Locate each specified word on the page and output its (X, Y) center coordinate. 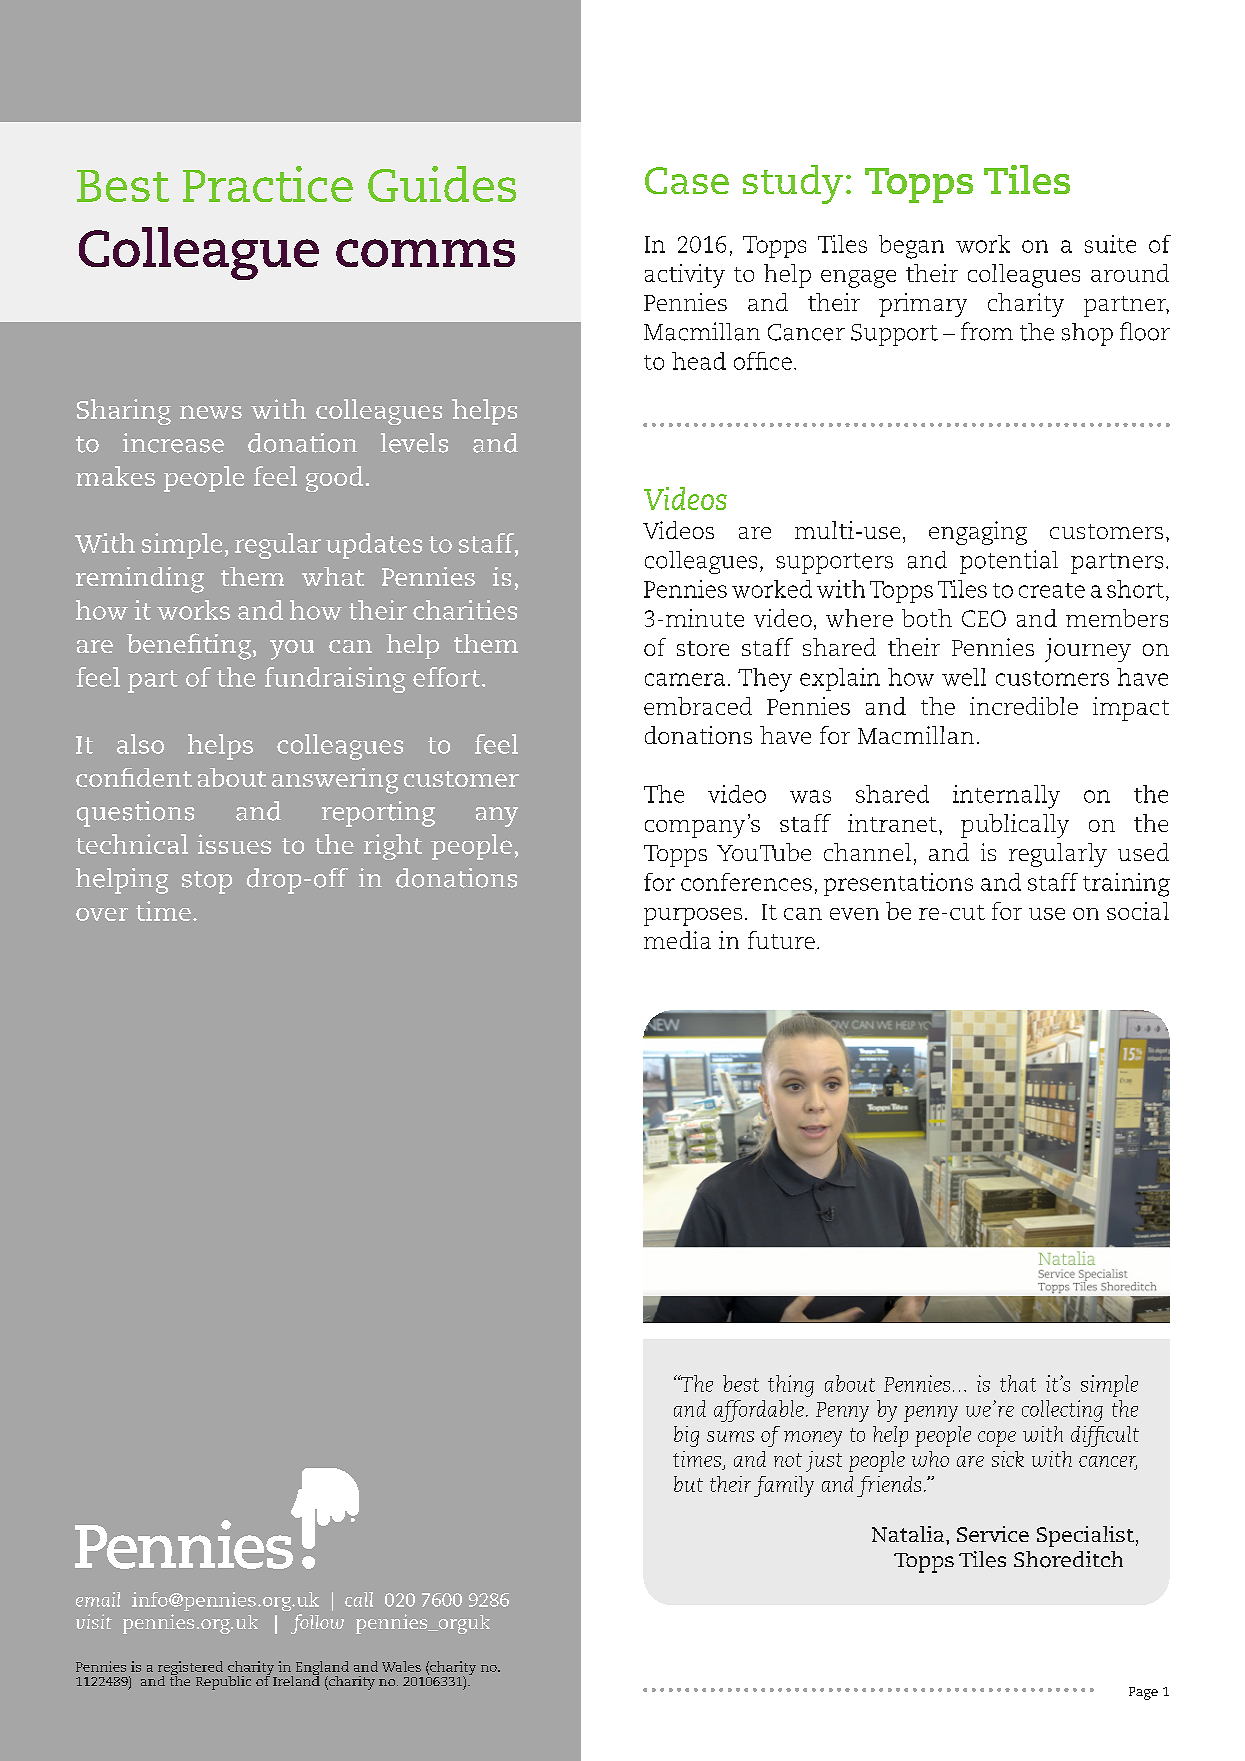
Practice (268, 184)
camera (685, 679)
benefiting (190, 646)
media (677, 940)
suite (1110, 244)
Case (687, 180)
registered (190, 1669)
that (1018, 1383)
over (102, 914)
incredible (1024, 706)
